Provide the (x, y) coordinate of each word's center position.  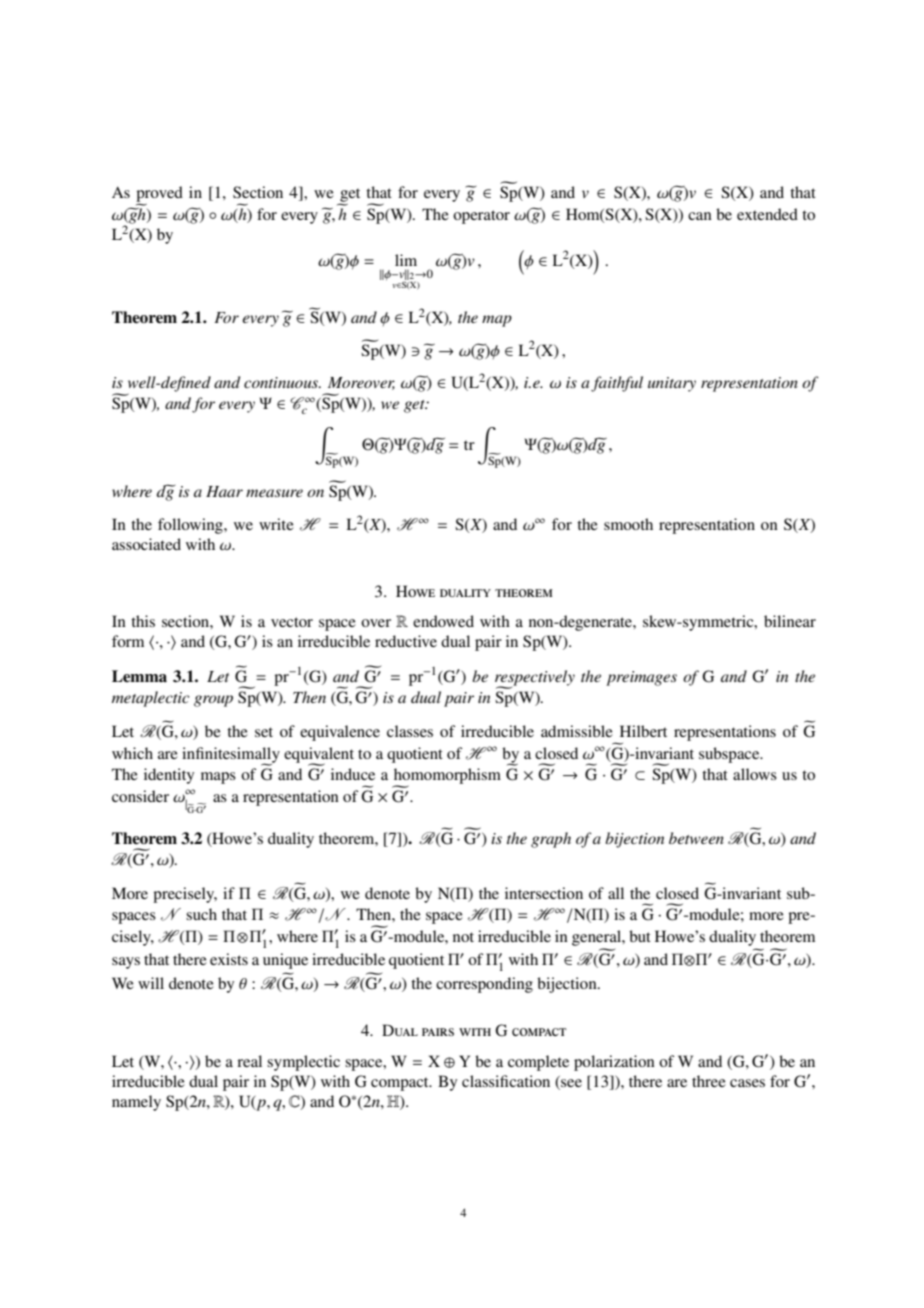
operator (481, 217)
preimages (641, 678)
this (143, 621)
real (249, 1061)
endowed (443, 621)
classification (506, 1081)
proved (159, 195)
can (700, 216)
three (709, 1081)
